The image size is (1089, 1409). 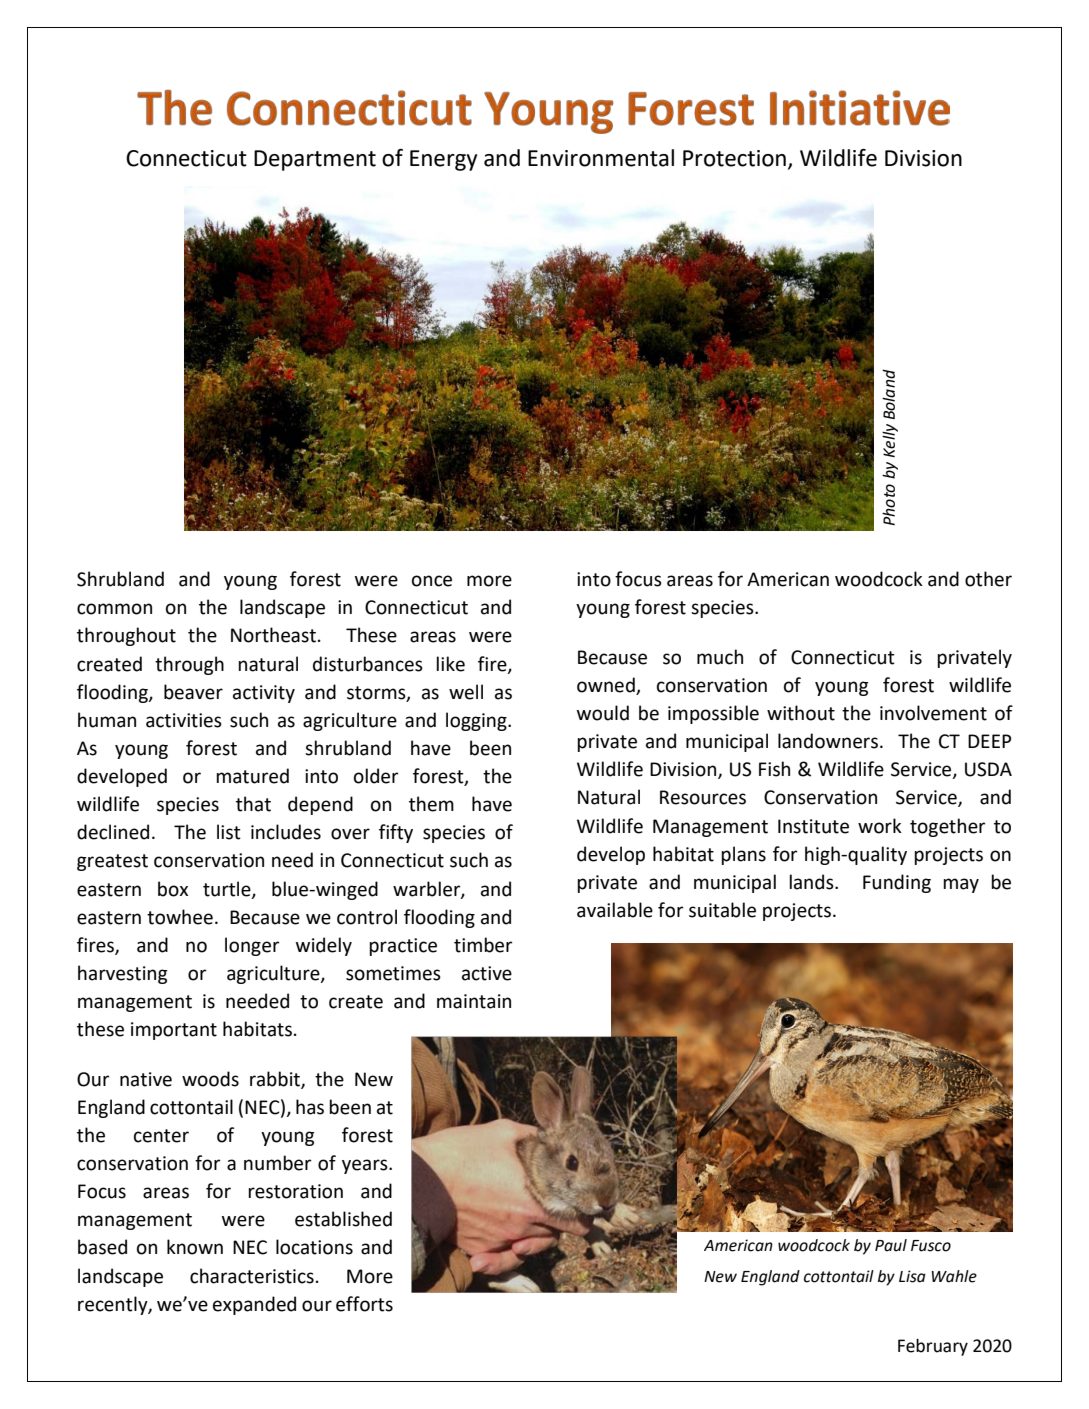 I want to click on other, so click(x=988, y=579).
